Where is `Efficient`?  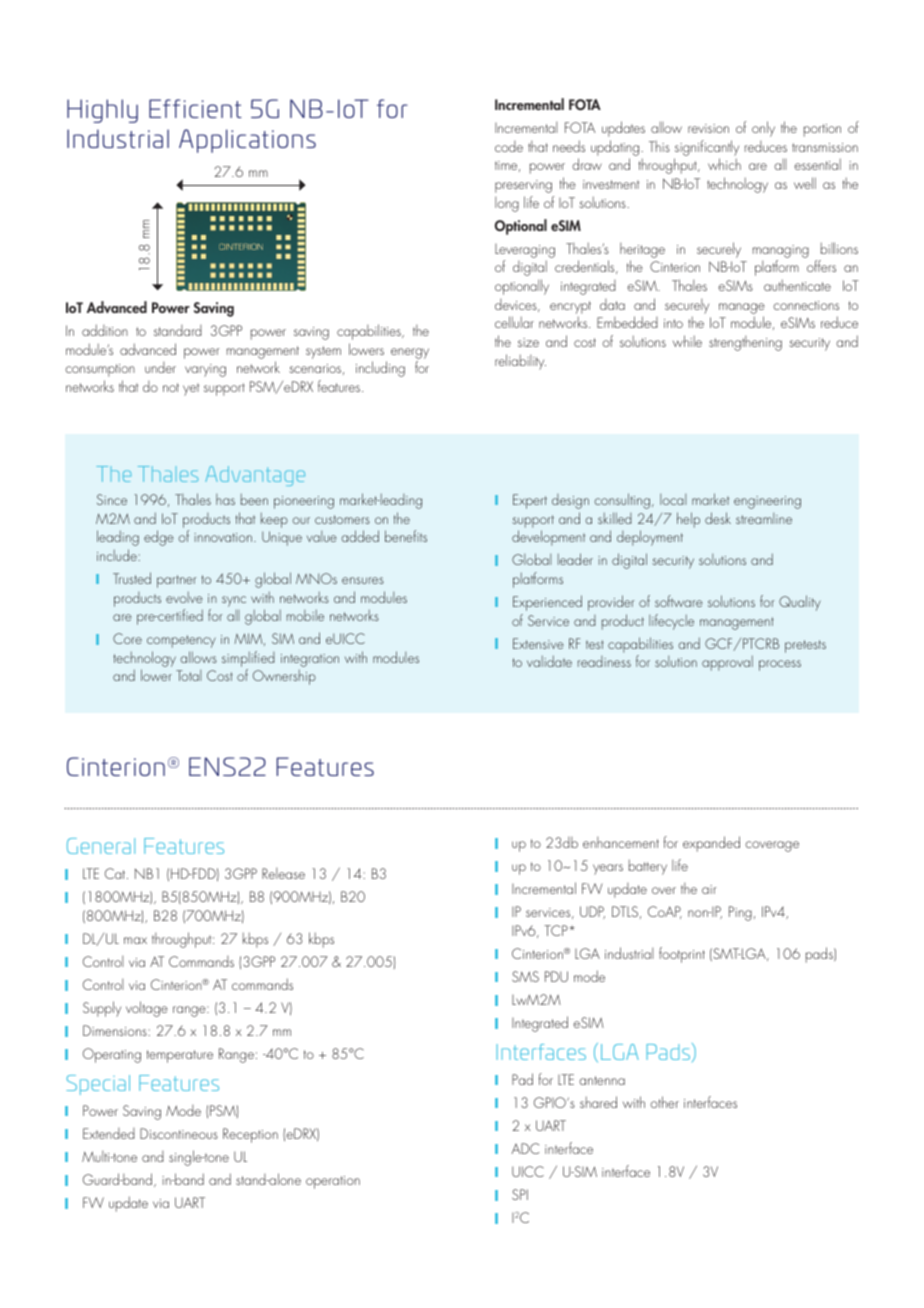 Efficient is located at coordinates (195, 108).
